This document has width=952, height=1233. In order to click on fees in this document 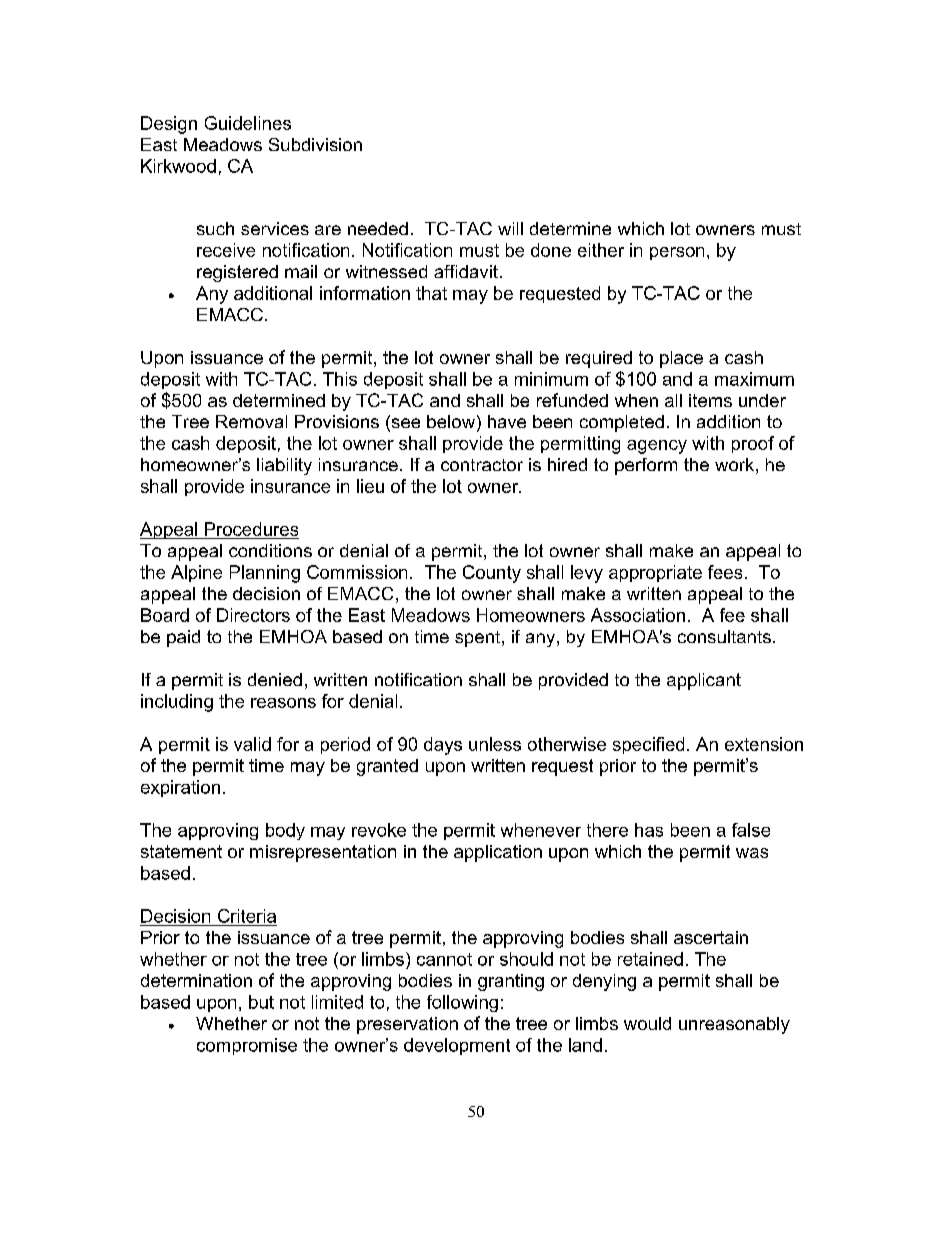, I will do `click(725, 572)`.
